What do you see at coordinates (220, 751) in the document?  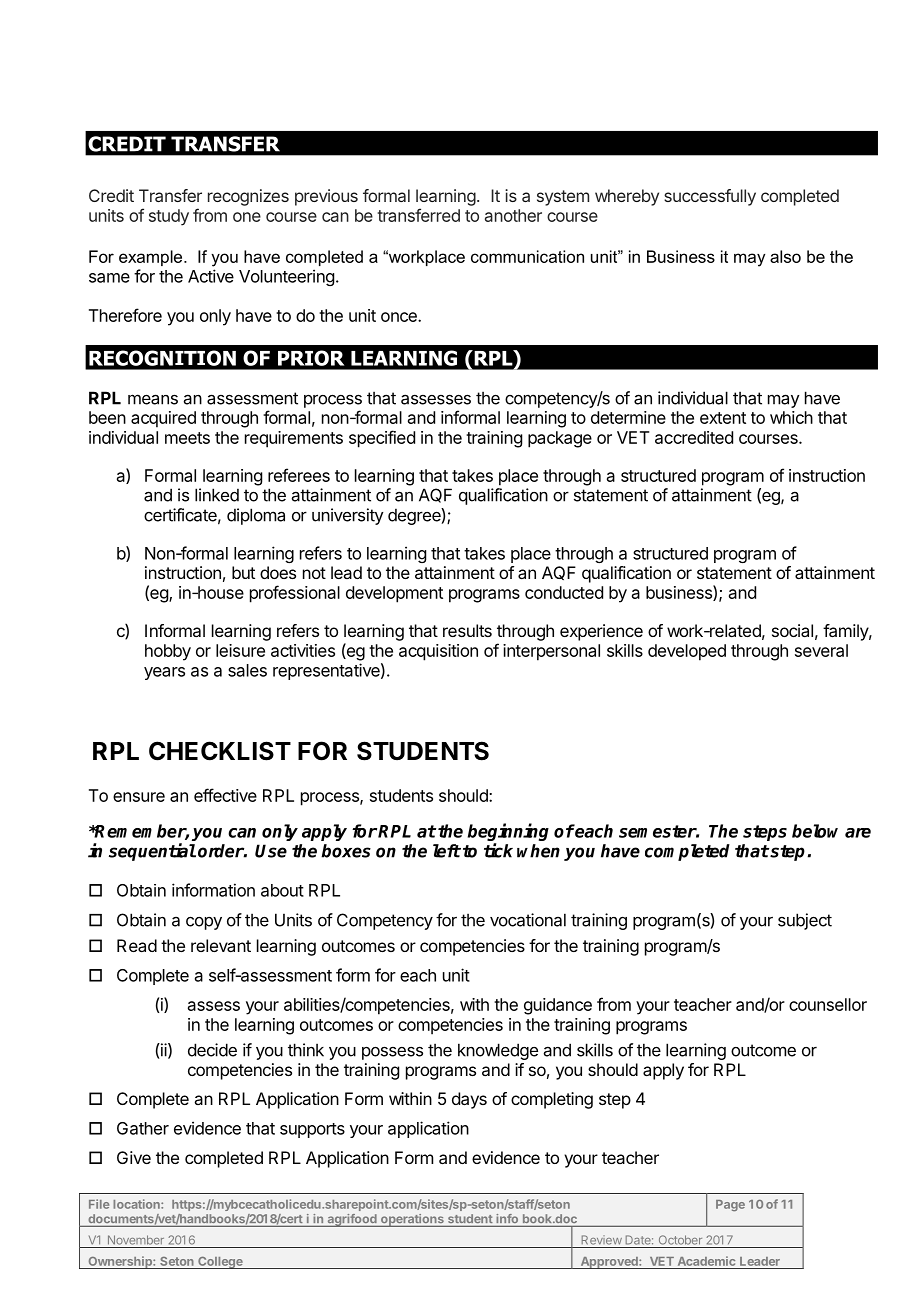 I see `CHECKLIST` at bounding box center [220, 751].
